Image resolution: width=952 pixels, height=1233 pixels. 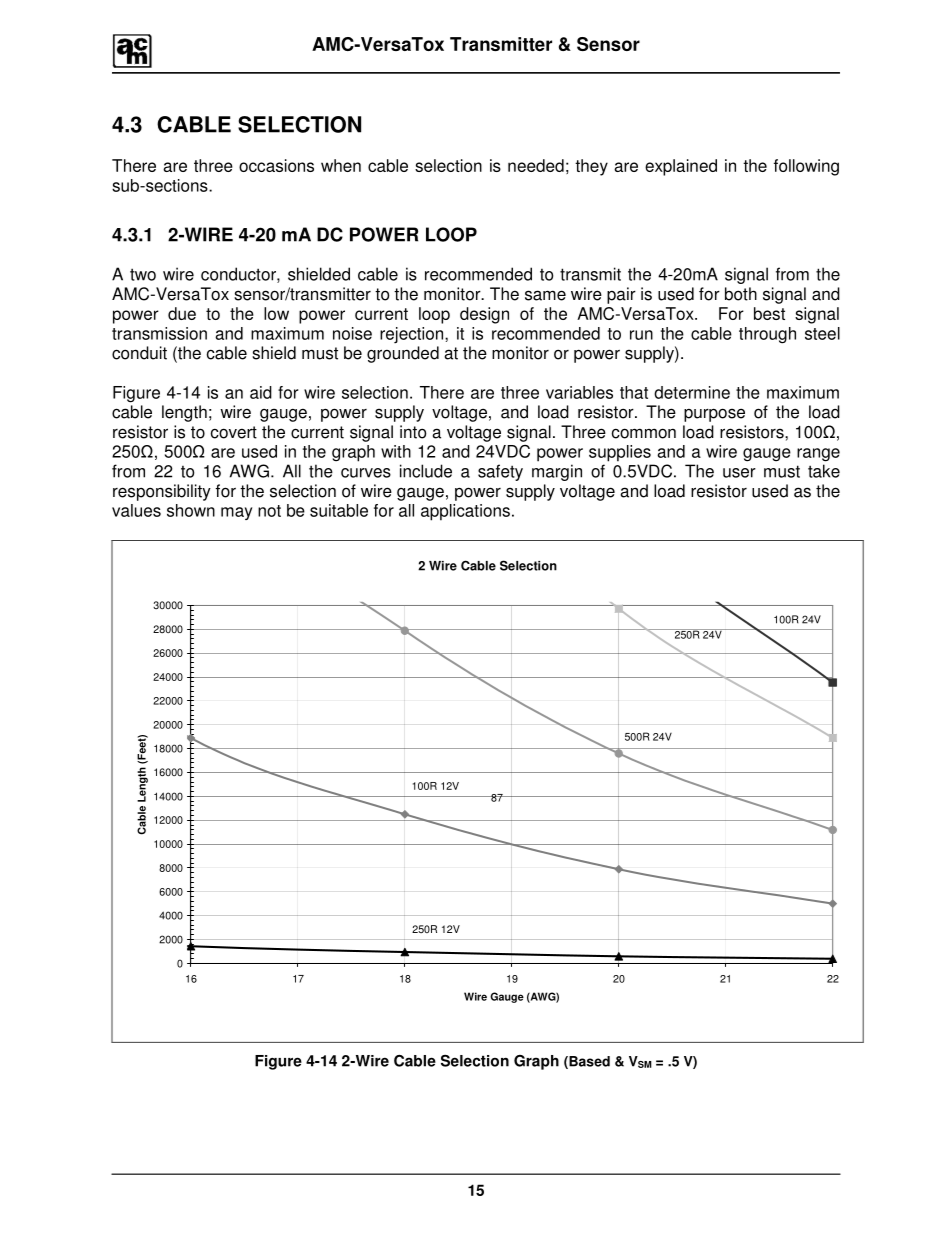 I want to click on user, so click(x=739, y=473).
